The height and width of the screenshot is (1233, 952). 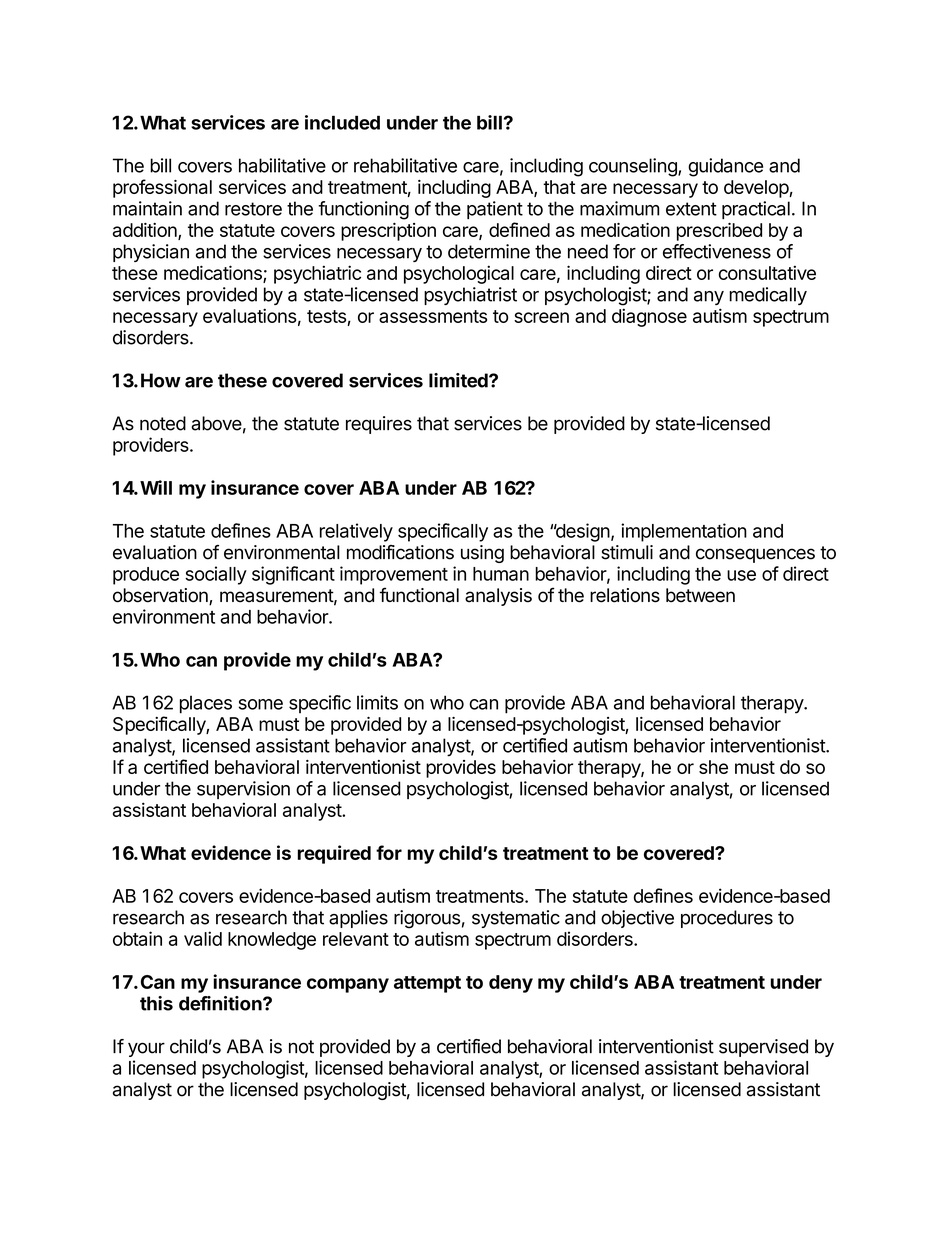 I want to click on between, so click(x=700, y=595).
